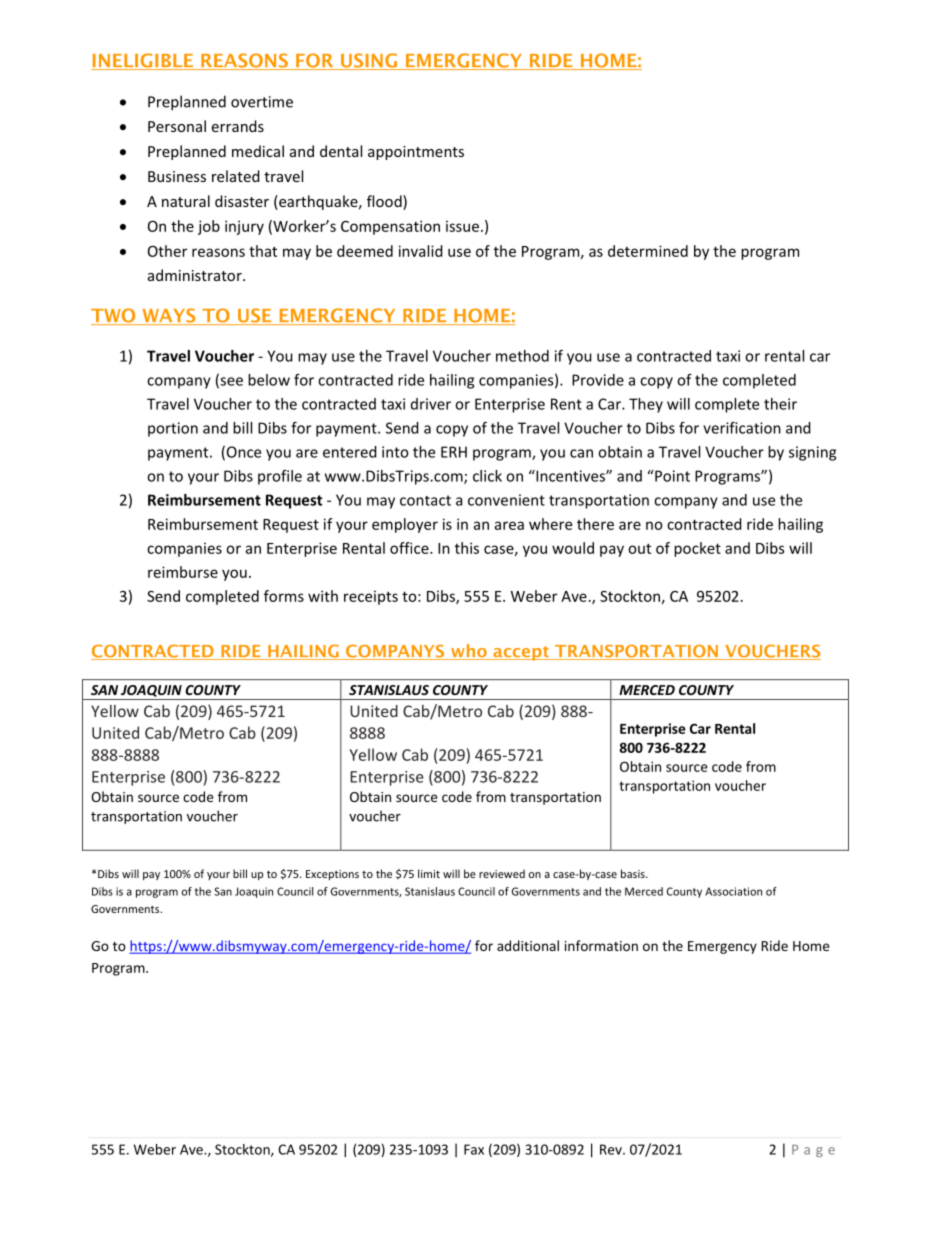 This screenshot has width=952, height=1233. What do you see at coordinates (332, 875) in the screenshot?
I see `Exceptions` at bounding box center [332, 875].
